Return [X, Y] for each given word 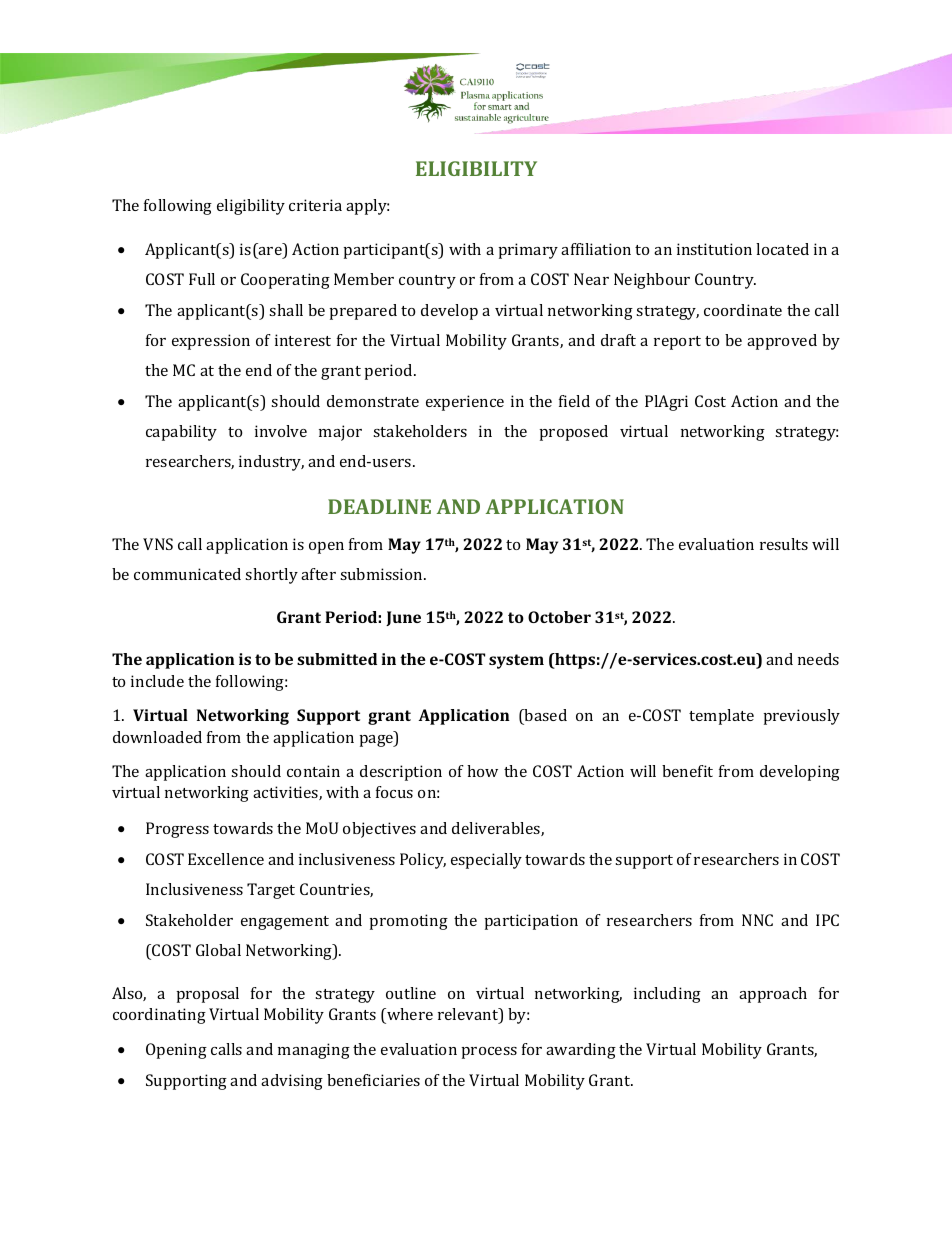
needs [818, 659]
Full [202, 279]
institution [714, 249]
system [516, 661]
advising [292, 1082]
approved [782, 342]
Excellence [226, 859]
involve [281, 431]
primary [528, 251]
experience [465, 403]
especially [486, 861]
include [157, 681]
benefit [687, 771]
